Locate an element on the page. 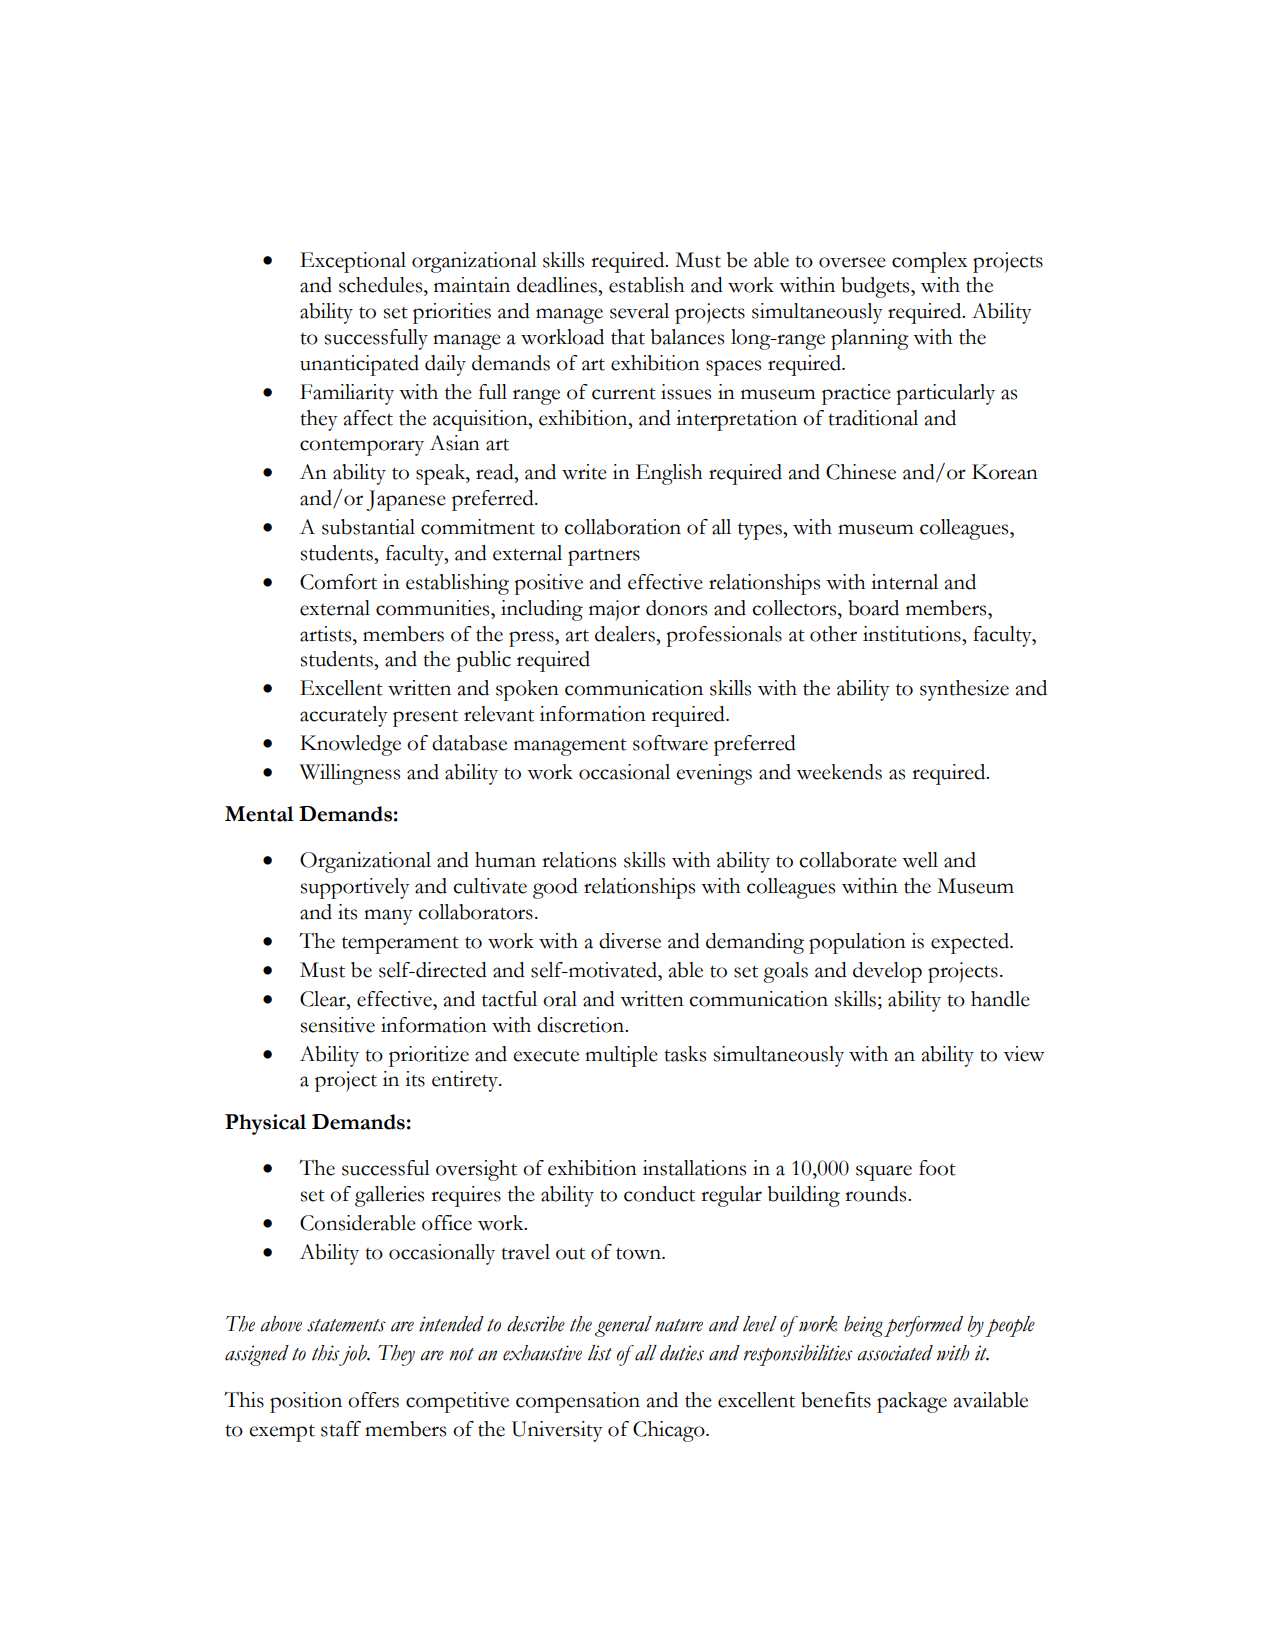 This image has height=1649, width=1274. package is located at coordinates (912, 1402).
